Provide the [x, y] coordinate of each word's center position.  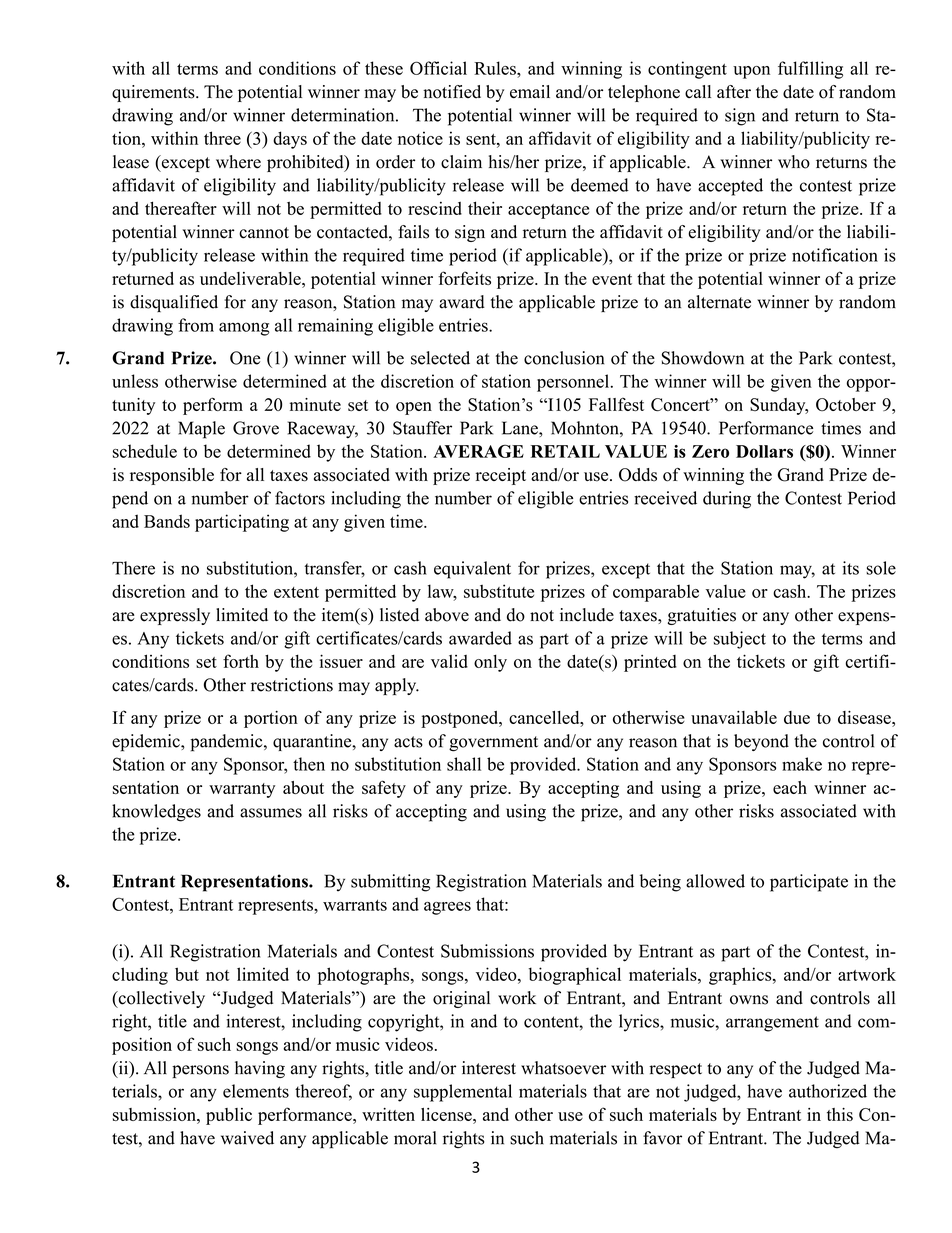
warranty [242, 790]
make [802, 764]
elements [256, 1091]
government [493, 744]
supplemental [463, 1093]
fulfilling [810, 70]
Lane [521, 428]
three [222, 138]
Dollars [764, 451]
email [530, 92]
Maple [201, 430]
